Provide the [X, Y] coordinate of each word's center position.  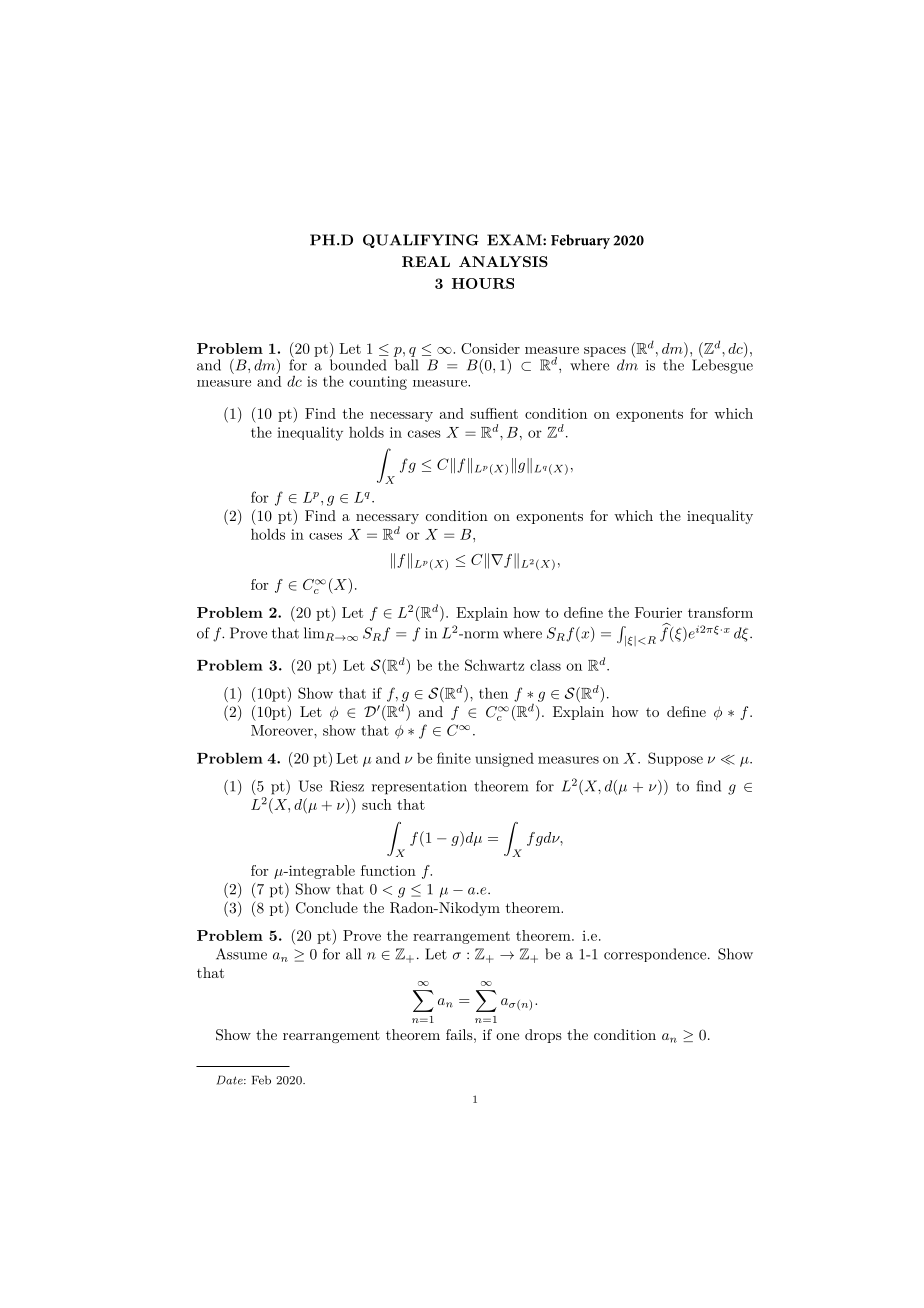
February [580, 241]
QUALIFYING [421, 241]
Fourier [658, 612]
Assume [241, 954]
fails [459, 1034]
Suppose [675, 759]
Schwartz [494, 665]
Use [310, 786]
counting [378, 383]
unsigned [504, 760]
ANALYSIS [503, 261]
